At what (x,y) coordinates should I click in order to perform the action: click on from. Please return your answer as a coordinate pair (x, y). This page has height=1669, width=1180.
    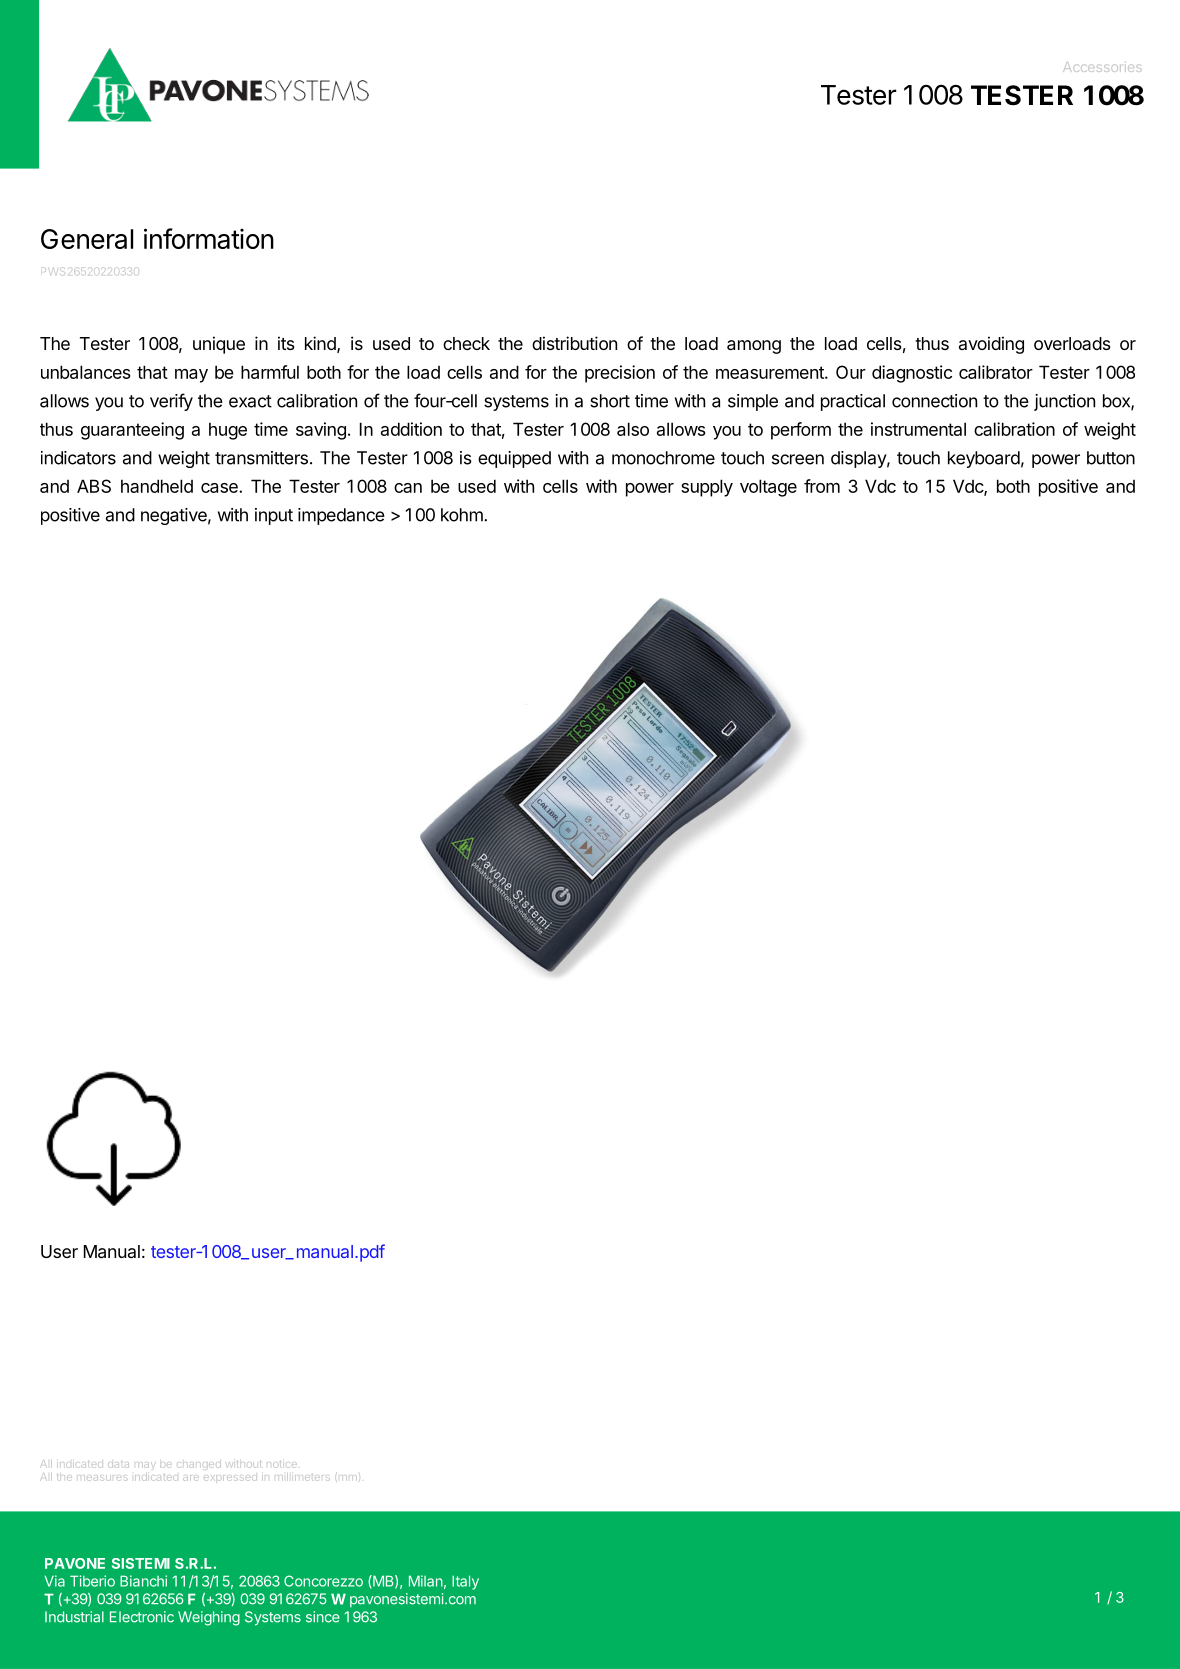
    Looking at the image, I should click on (822, 486).
